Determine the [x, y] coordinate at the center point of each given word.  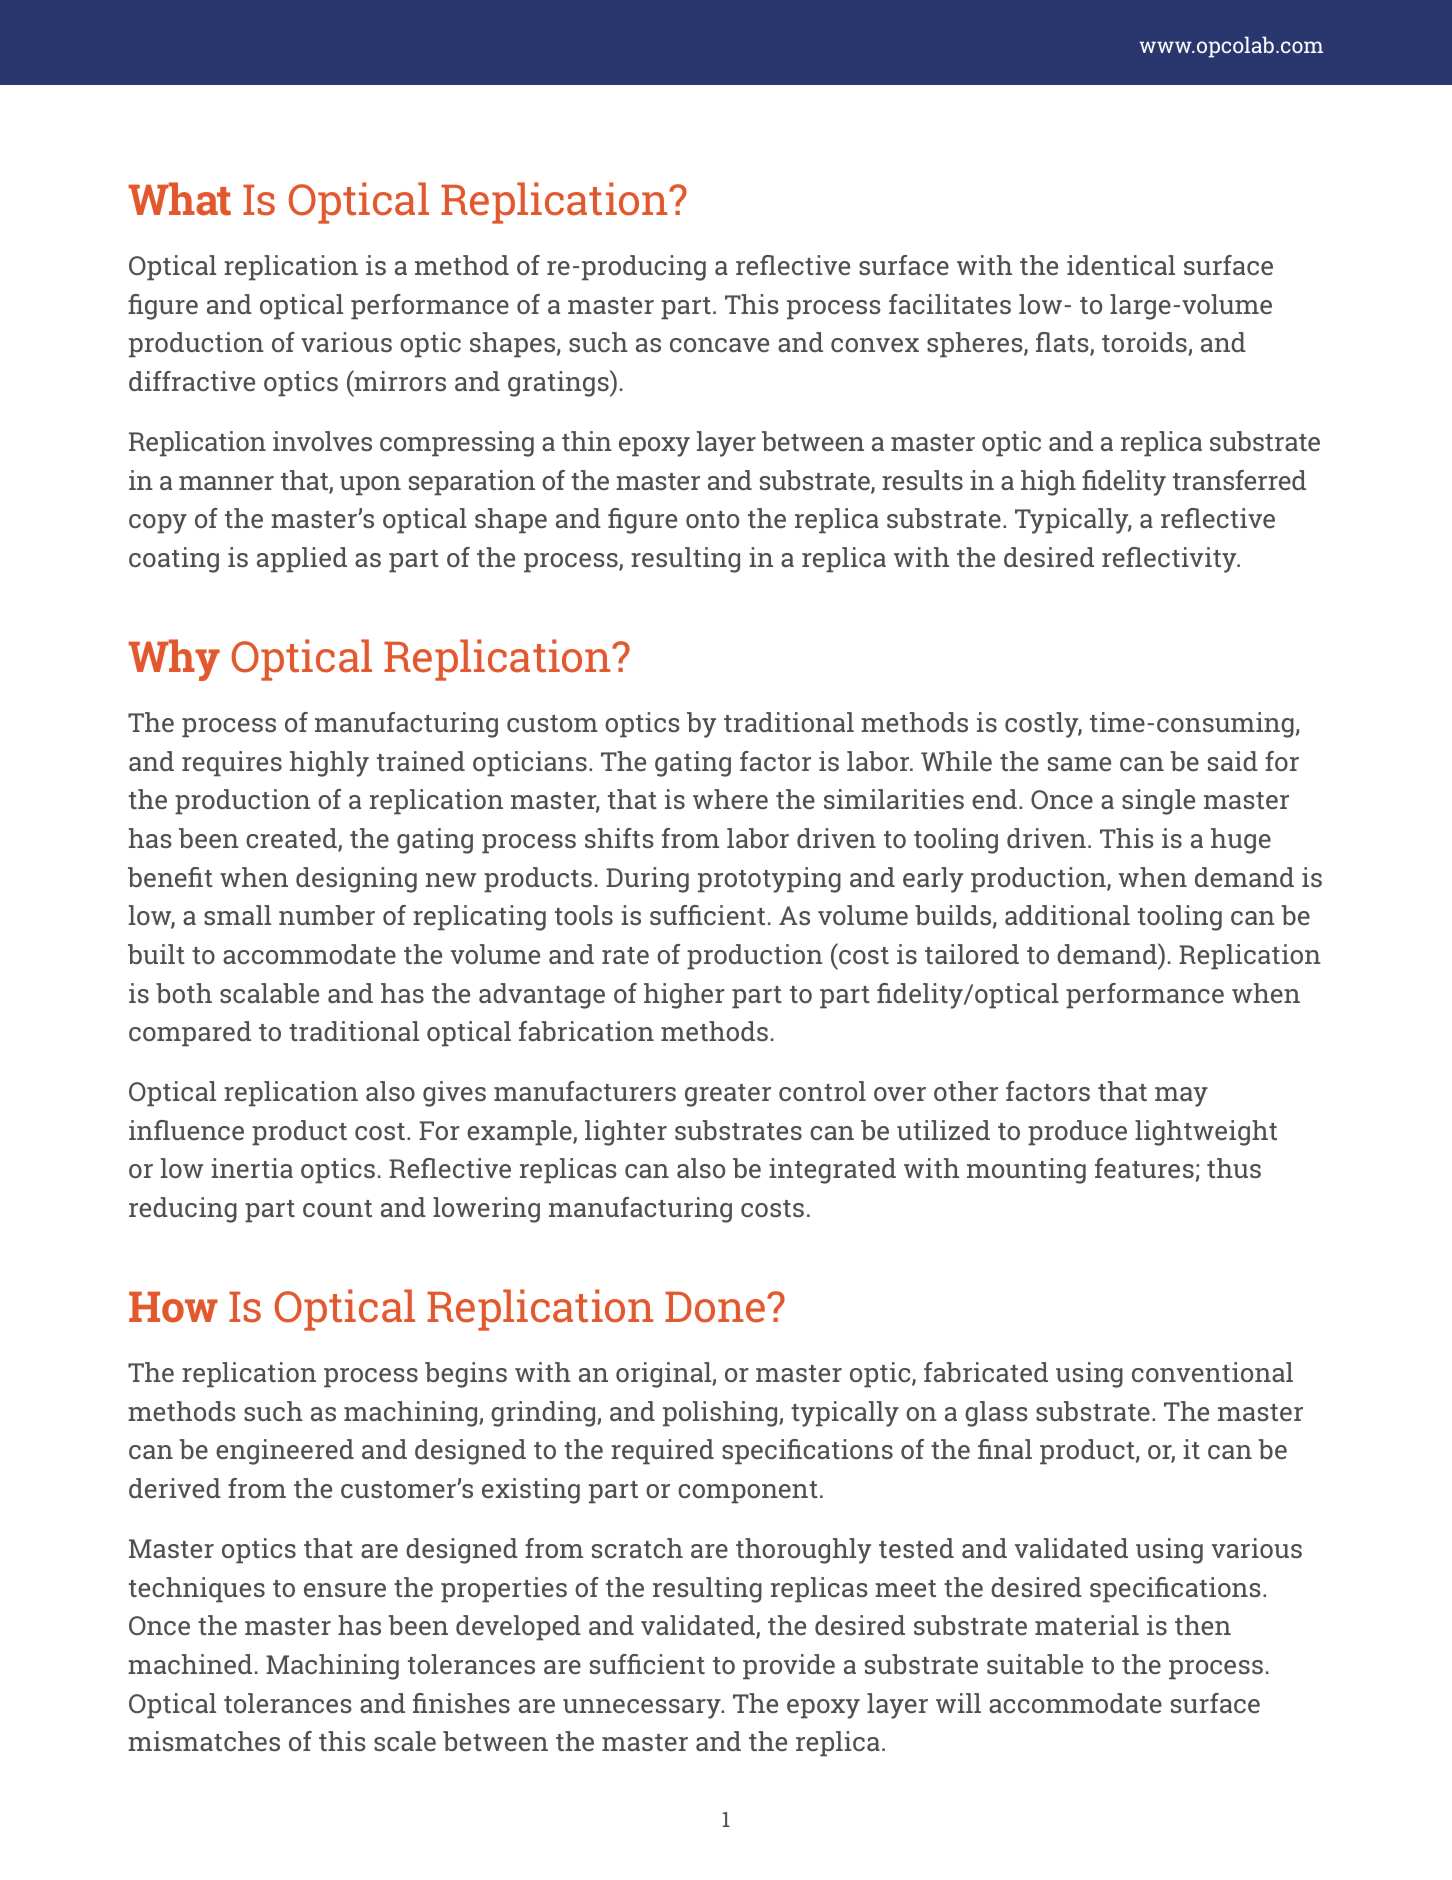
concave [719, 345]
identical [1121, 265]
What [179, 199]
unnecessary [643, 1709]
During [647, 880]
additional [1067, 915]
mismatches [204, 1741]
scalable [269, 993]
